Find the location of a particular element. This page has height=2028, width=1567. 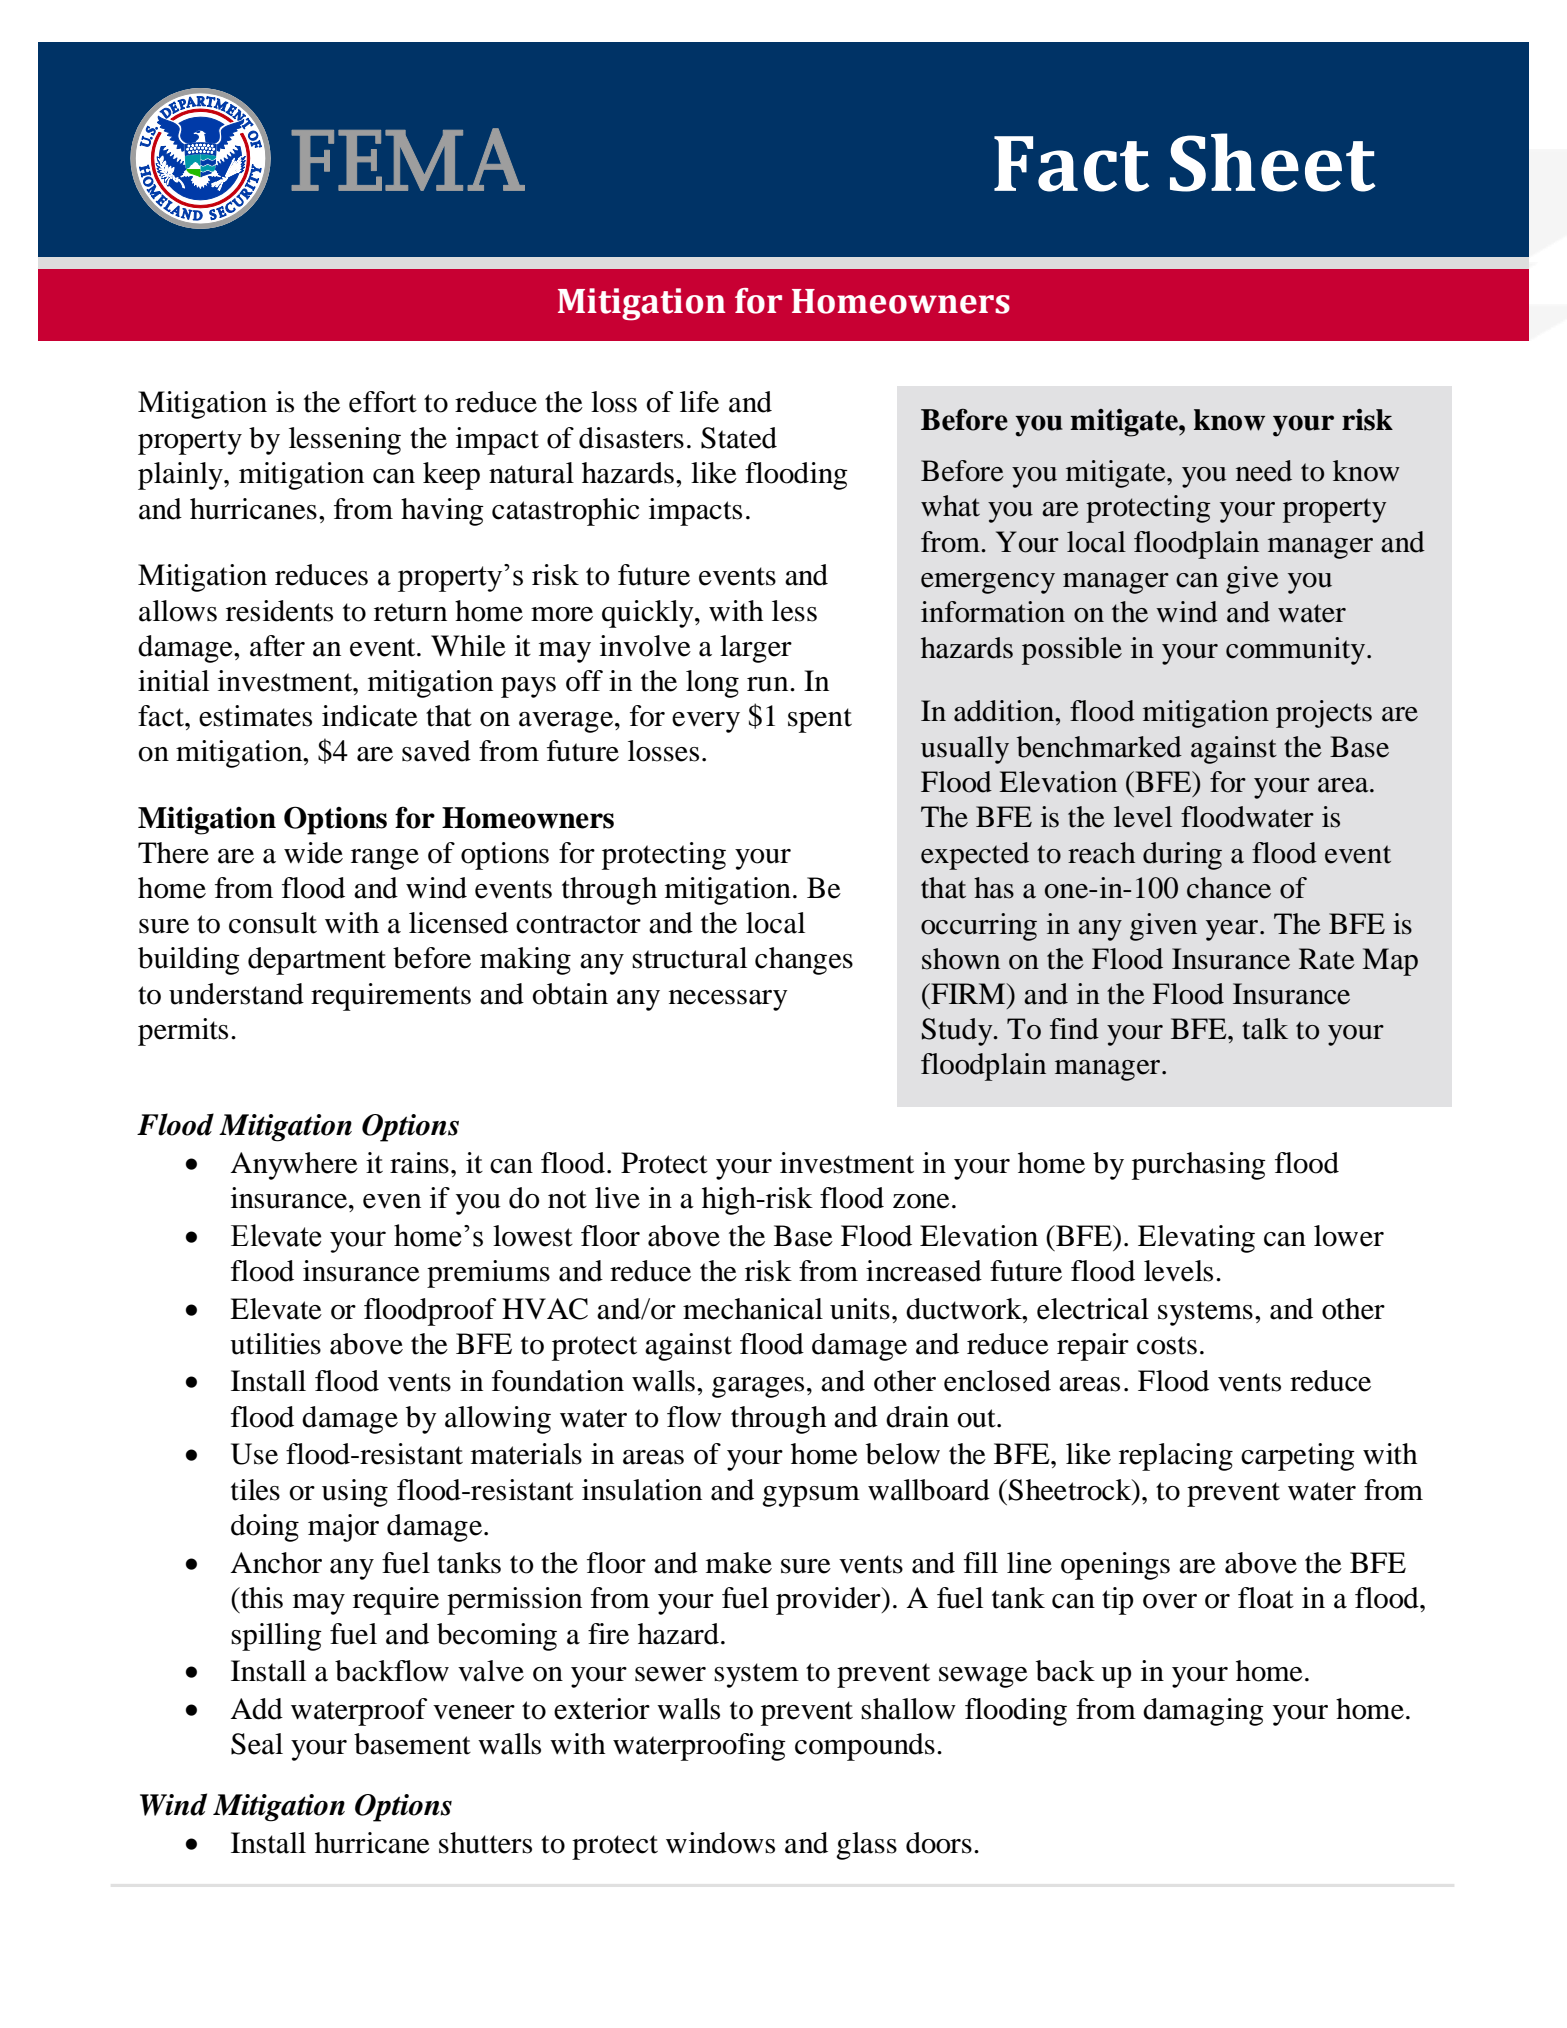

glass is located at coordinates (866, 1846).
